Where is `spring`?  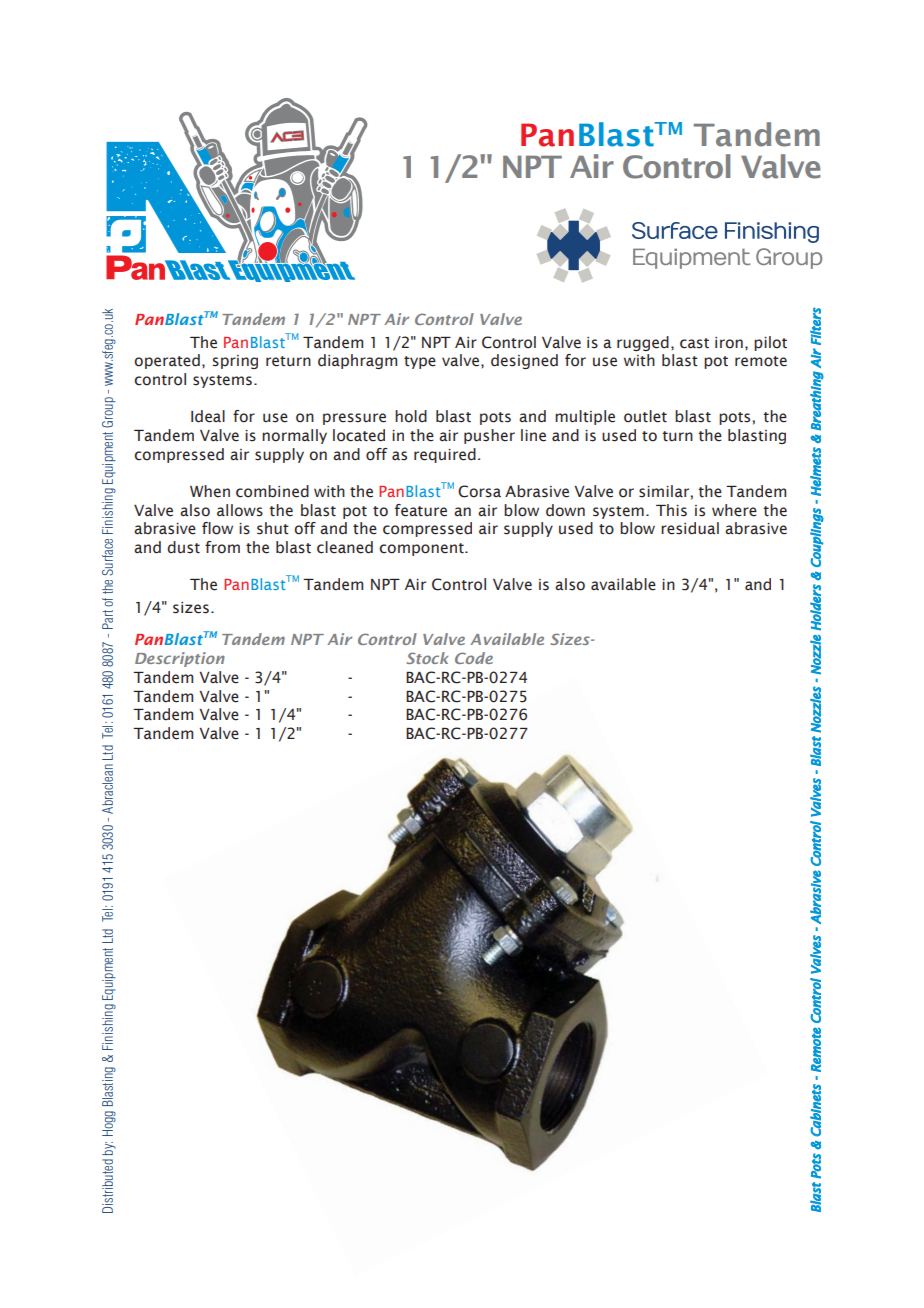
spring is located at coordinates (235, 362).
